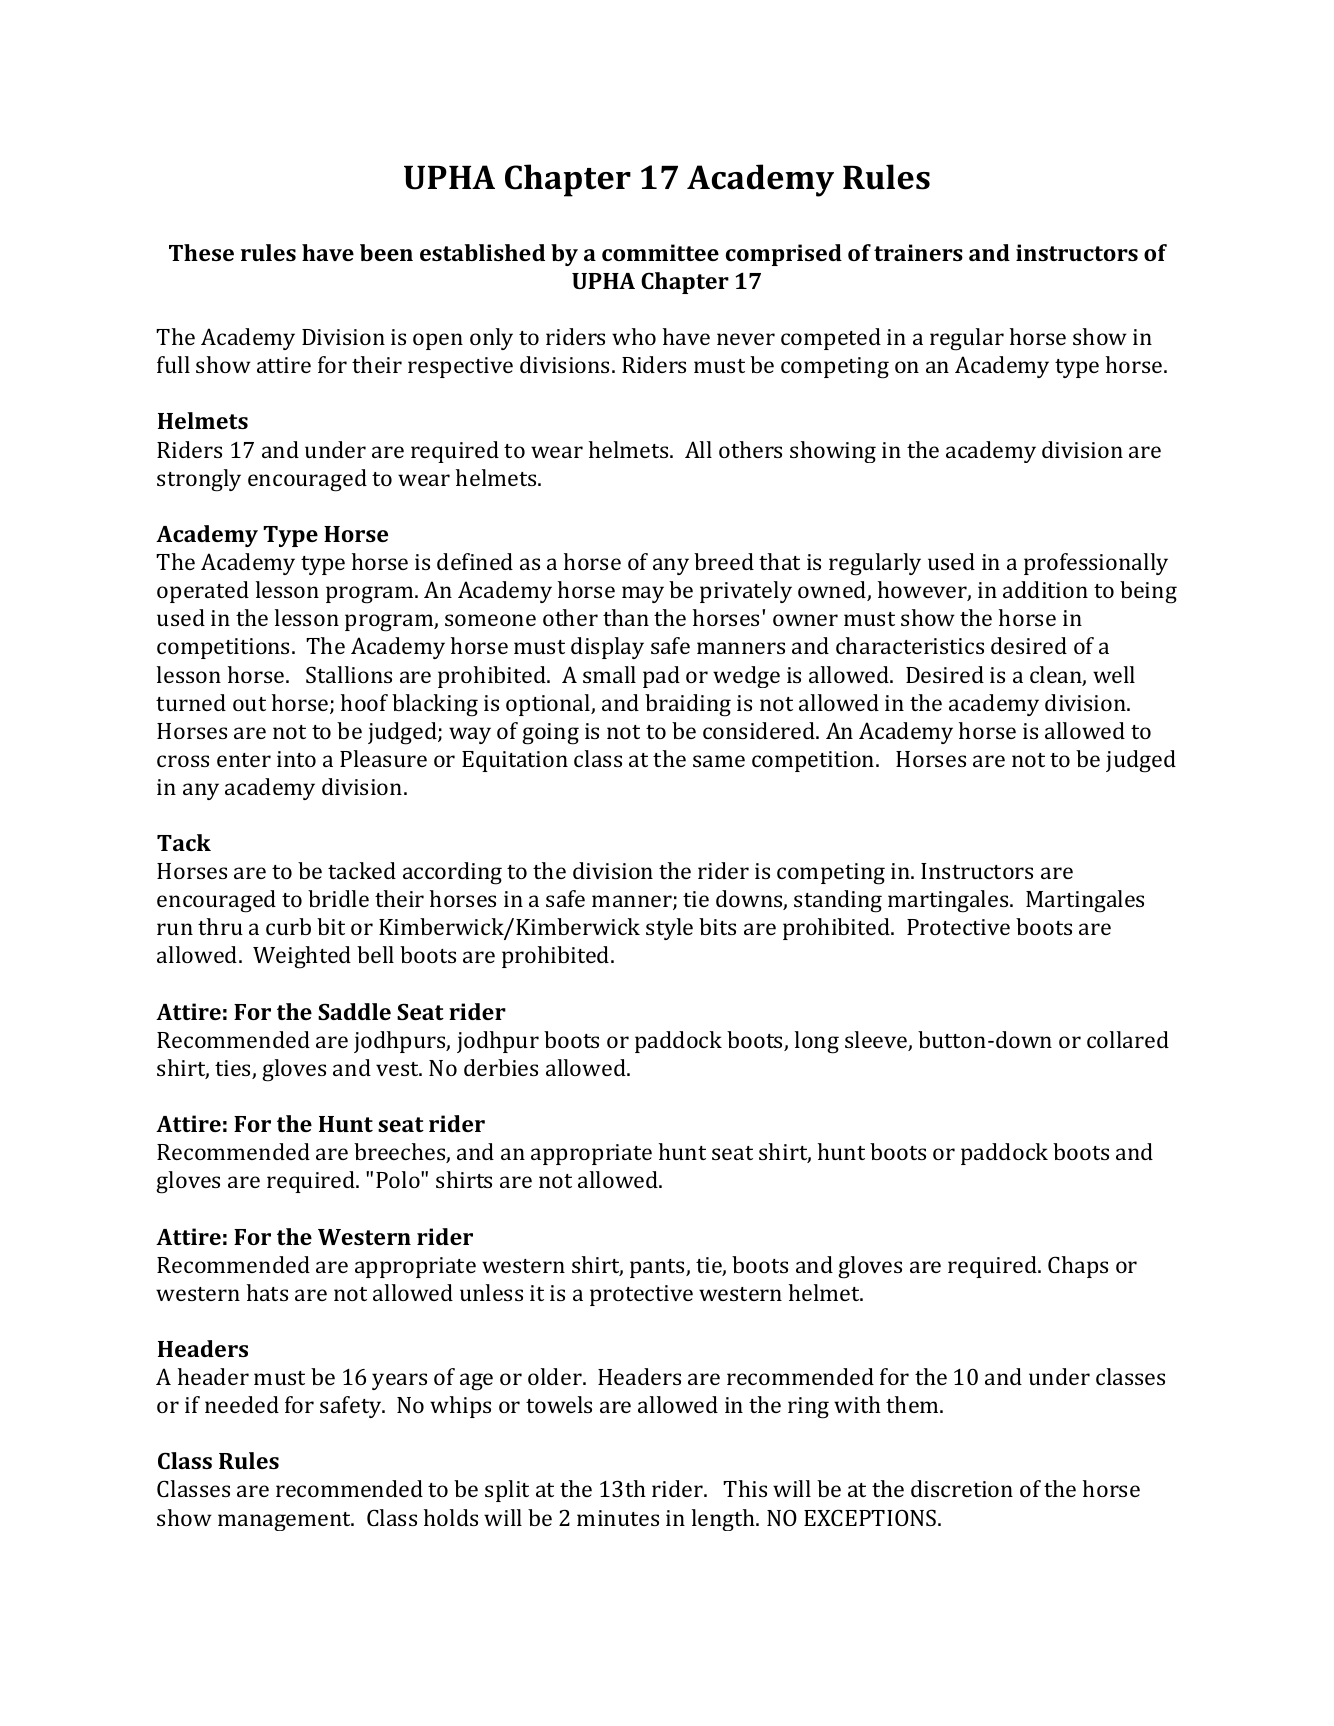 This page has height=1726, width=1334. Describe the element at coordinates (660, 252) in the page. I see `committee` at that location.
